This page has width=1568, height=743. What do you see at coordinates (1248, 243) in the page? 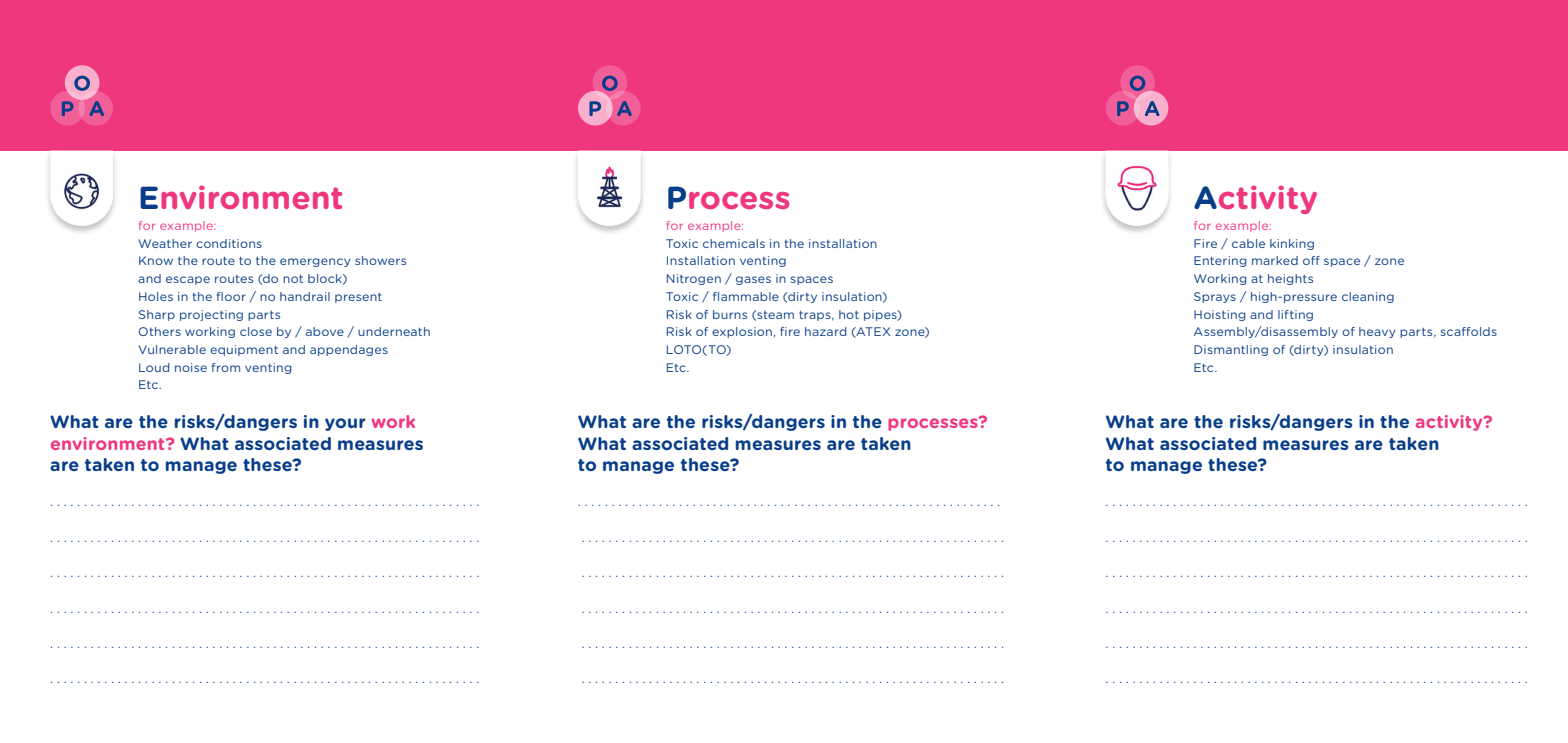
I see `cable` at bounding box center [1248, 243].
